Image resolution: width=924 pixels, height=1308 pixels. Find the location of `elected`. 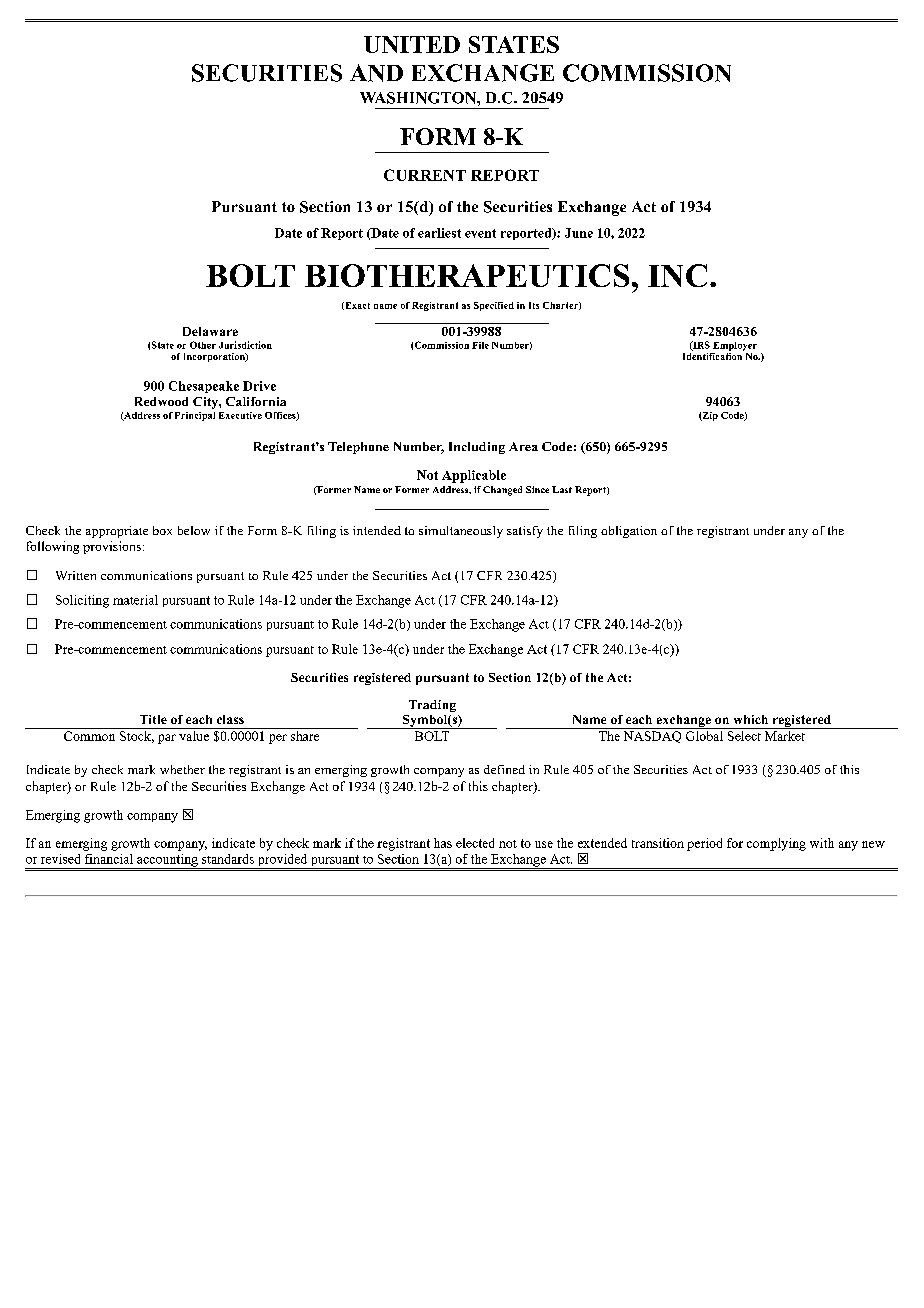

elected is located at coordinates (475, 843).
